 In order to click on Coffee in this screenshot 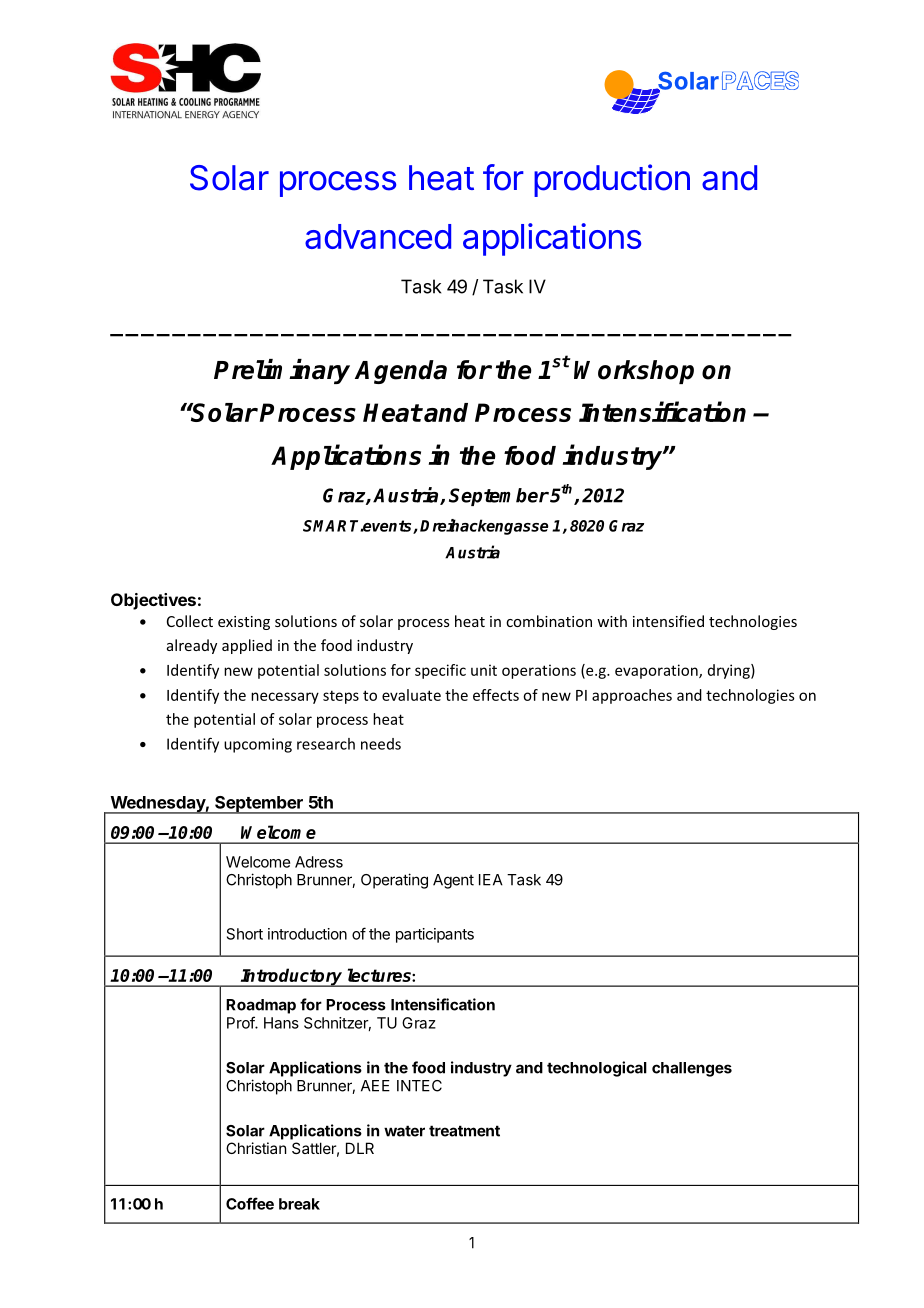, I will do `click(250, 1203)`.
